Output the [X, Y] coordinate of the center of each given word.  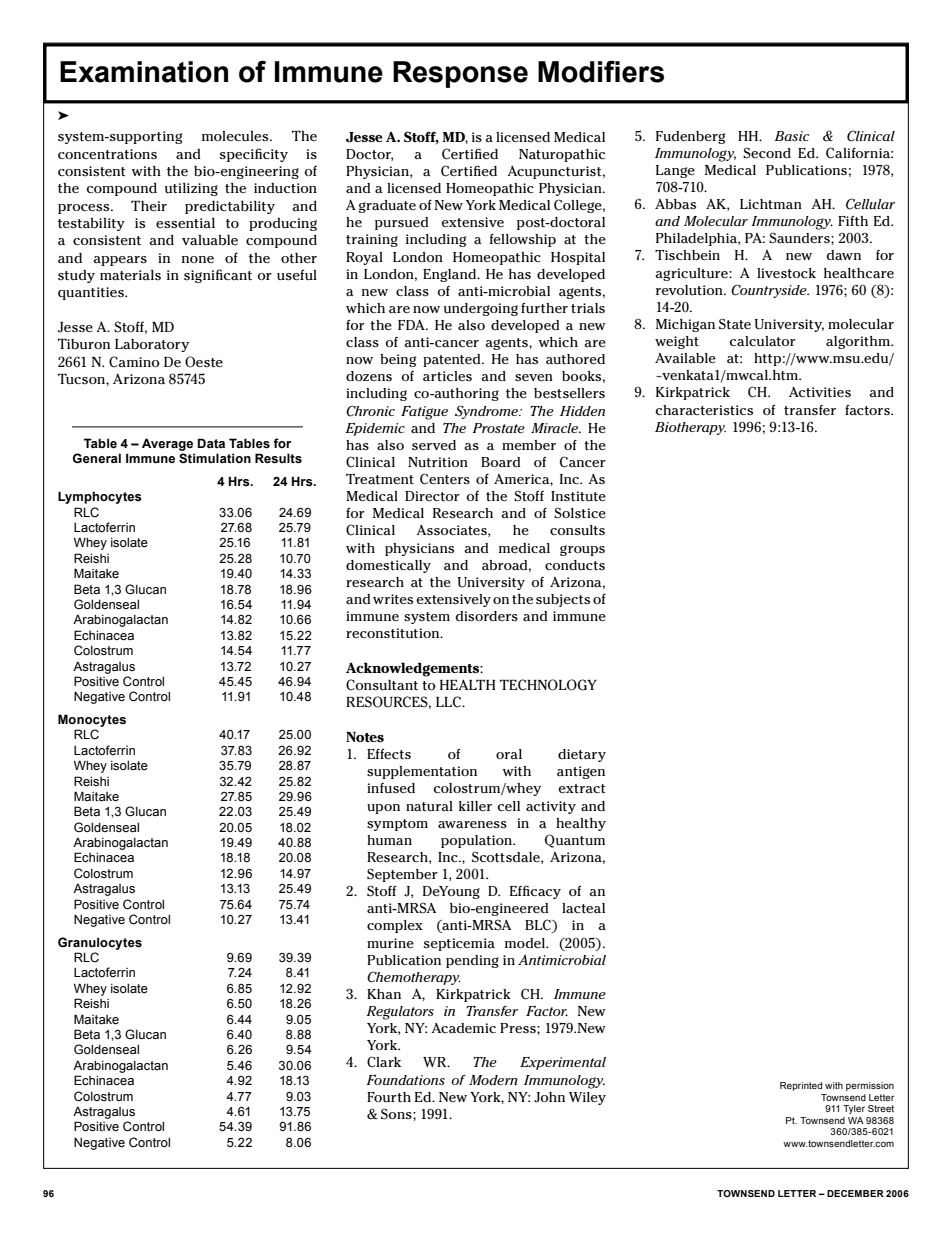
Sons [397, 1114]
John [549, 1097]
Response [460, 74]
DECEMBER [855, 1193]
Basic [792, 136]
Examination [144, 72]
